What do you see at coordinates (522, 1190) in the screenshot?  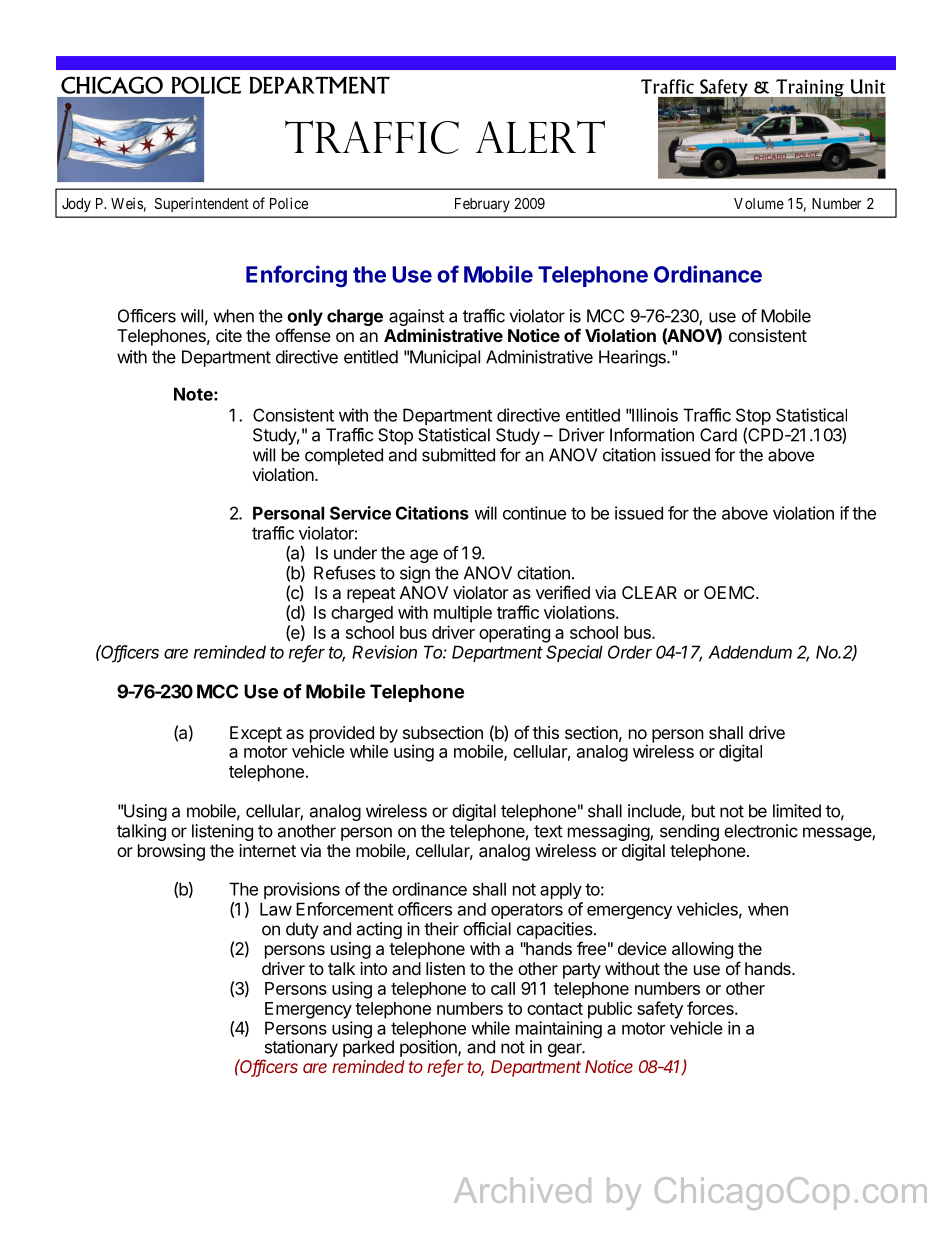 I see `Archived` at bounding box center [522, 1190].
